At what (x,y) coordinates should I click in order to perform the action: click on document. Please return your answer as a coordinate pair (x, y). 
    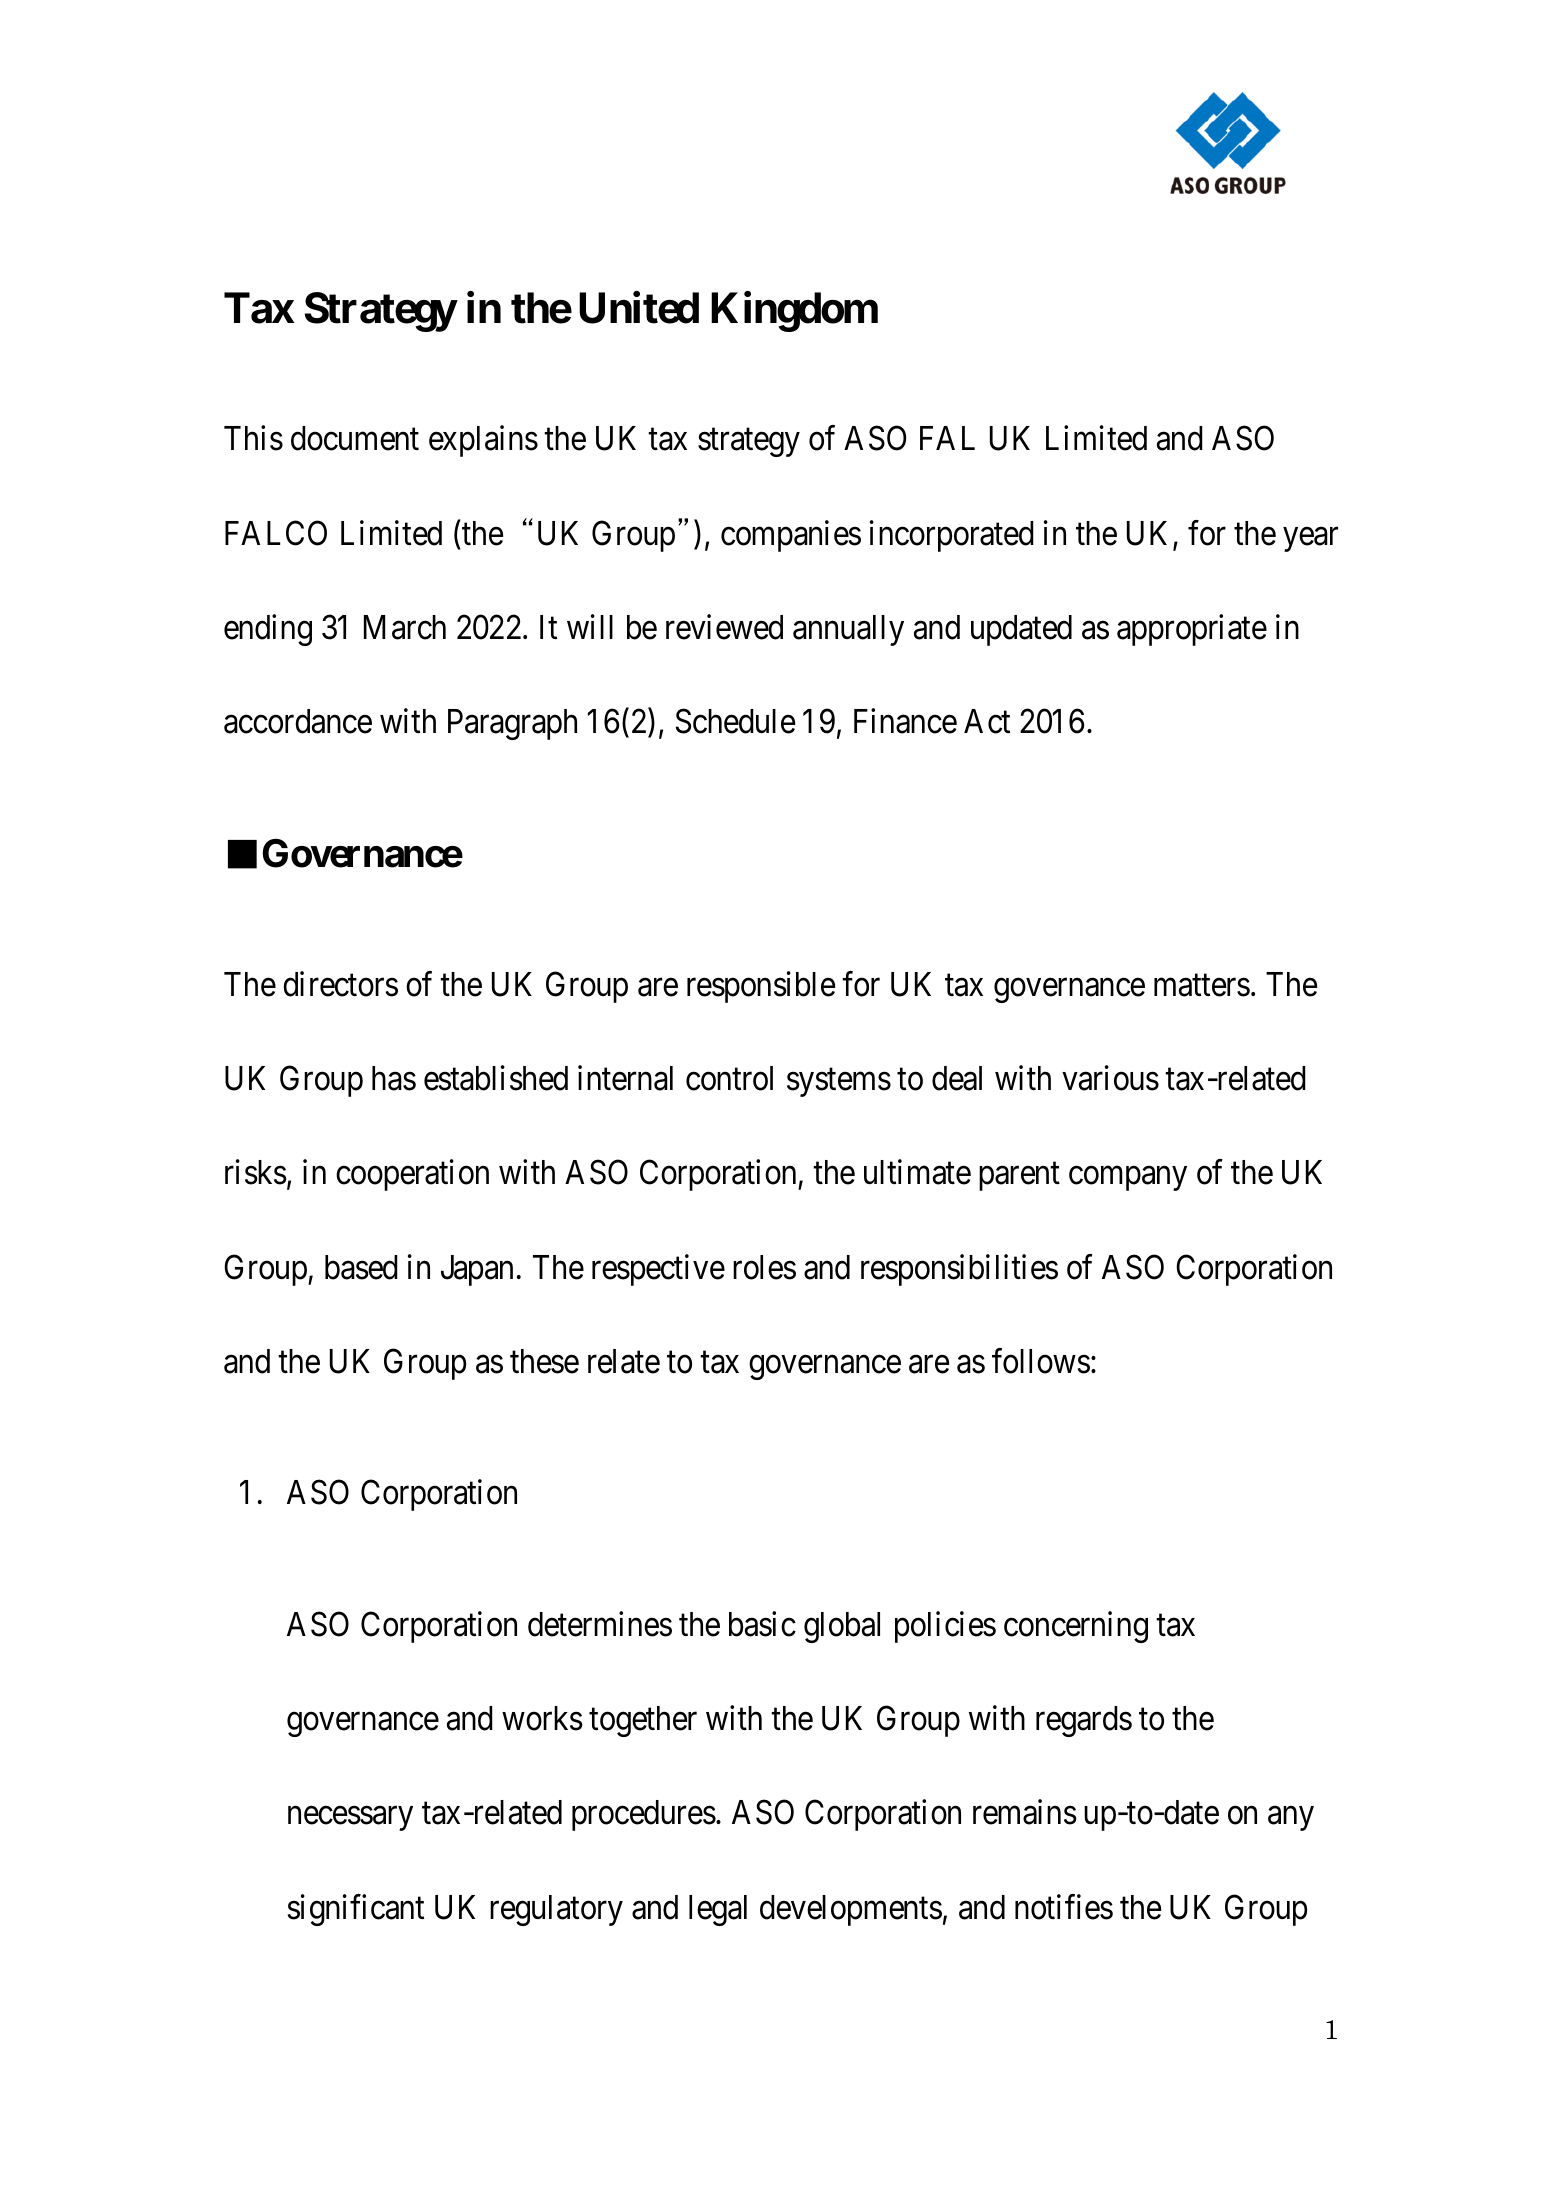
    Looking at the image, I should click on (355, 438).
